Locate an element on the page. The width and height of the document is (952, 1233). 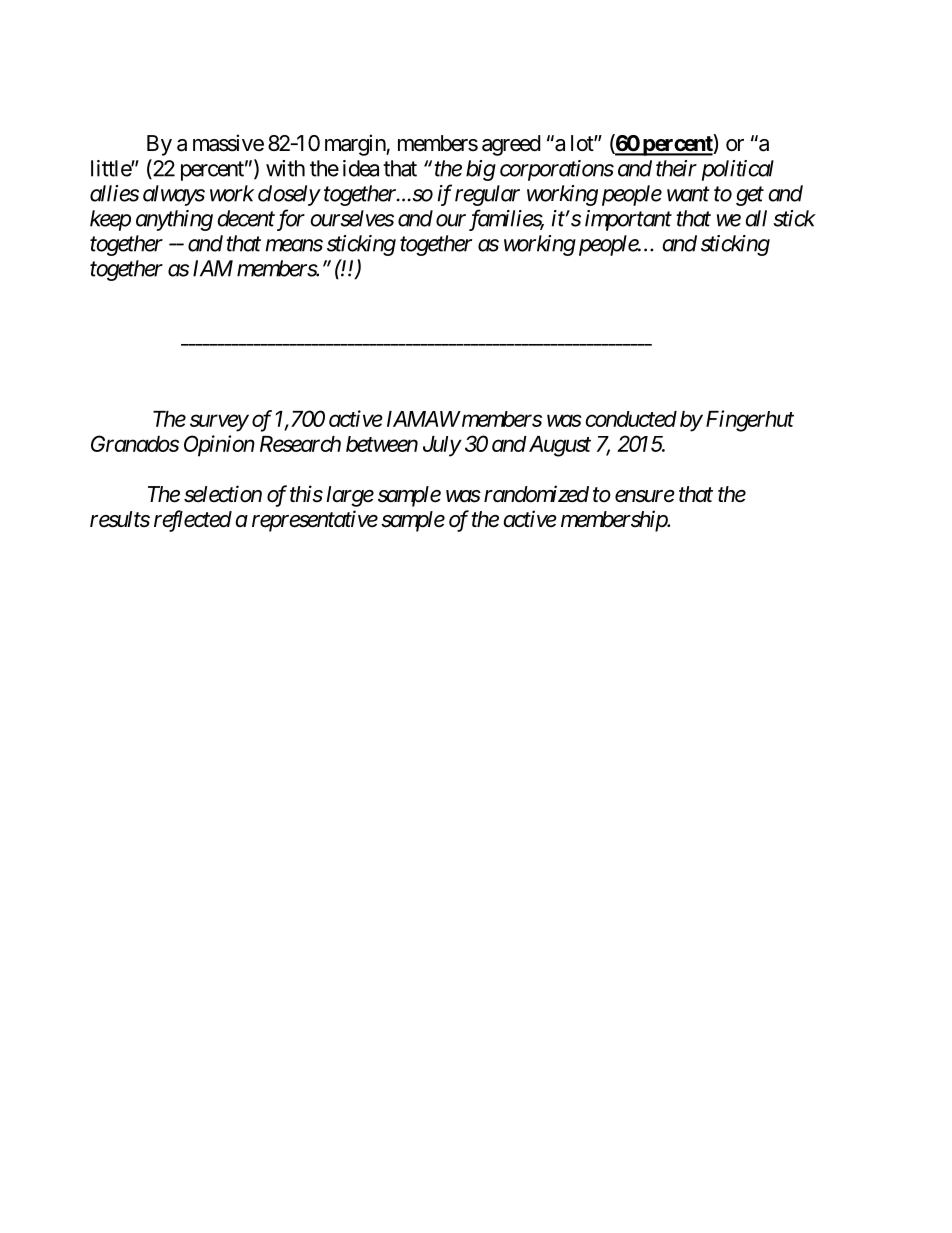
with is located at coordinates (285, 168).
